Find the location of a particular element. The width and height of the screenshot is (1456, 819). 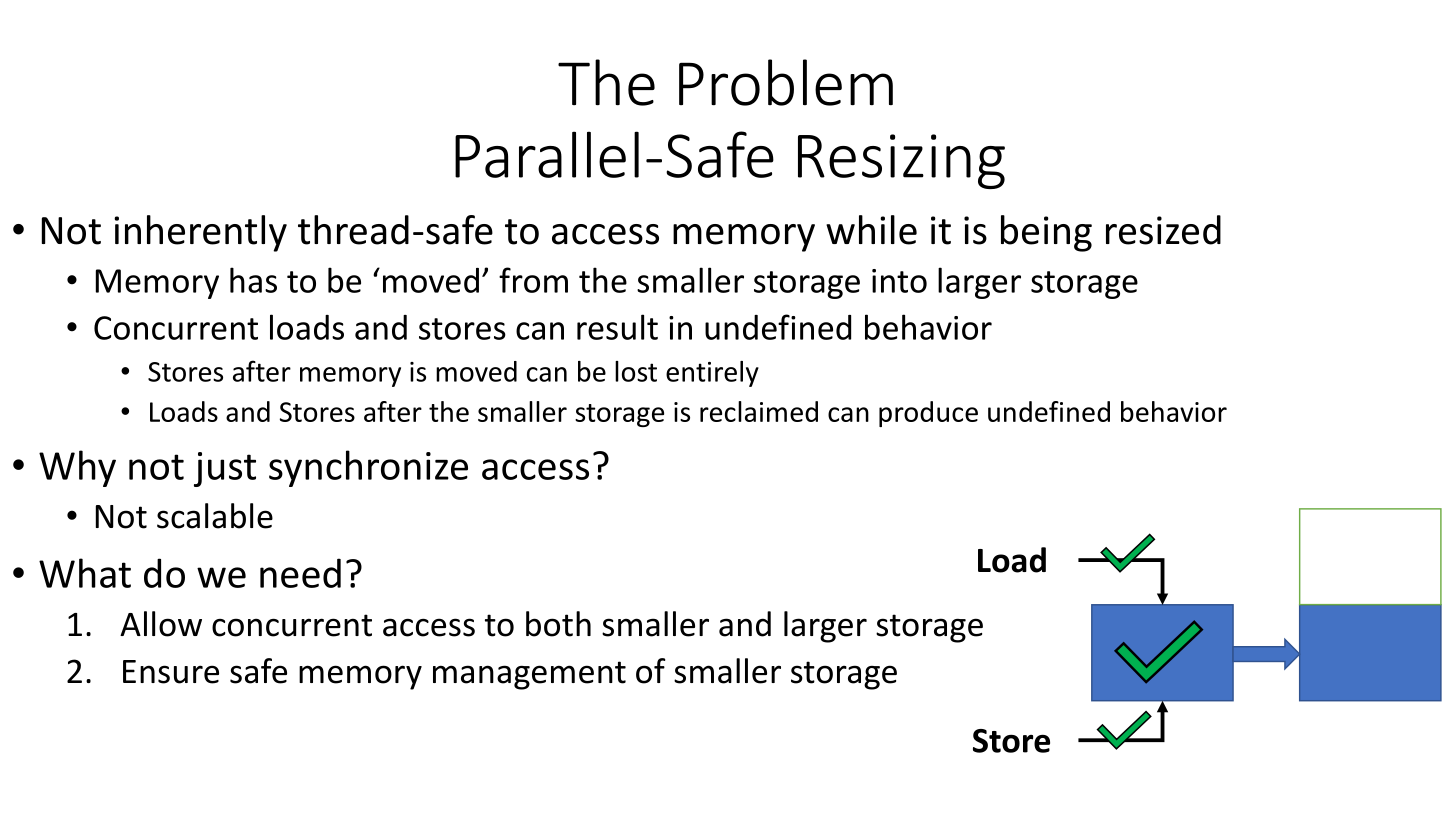

inherently is located at coordinates (200, 233).
